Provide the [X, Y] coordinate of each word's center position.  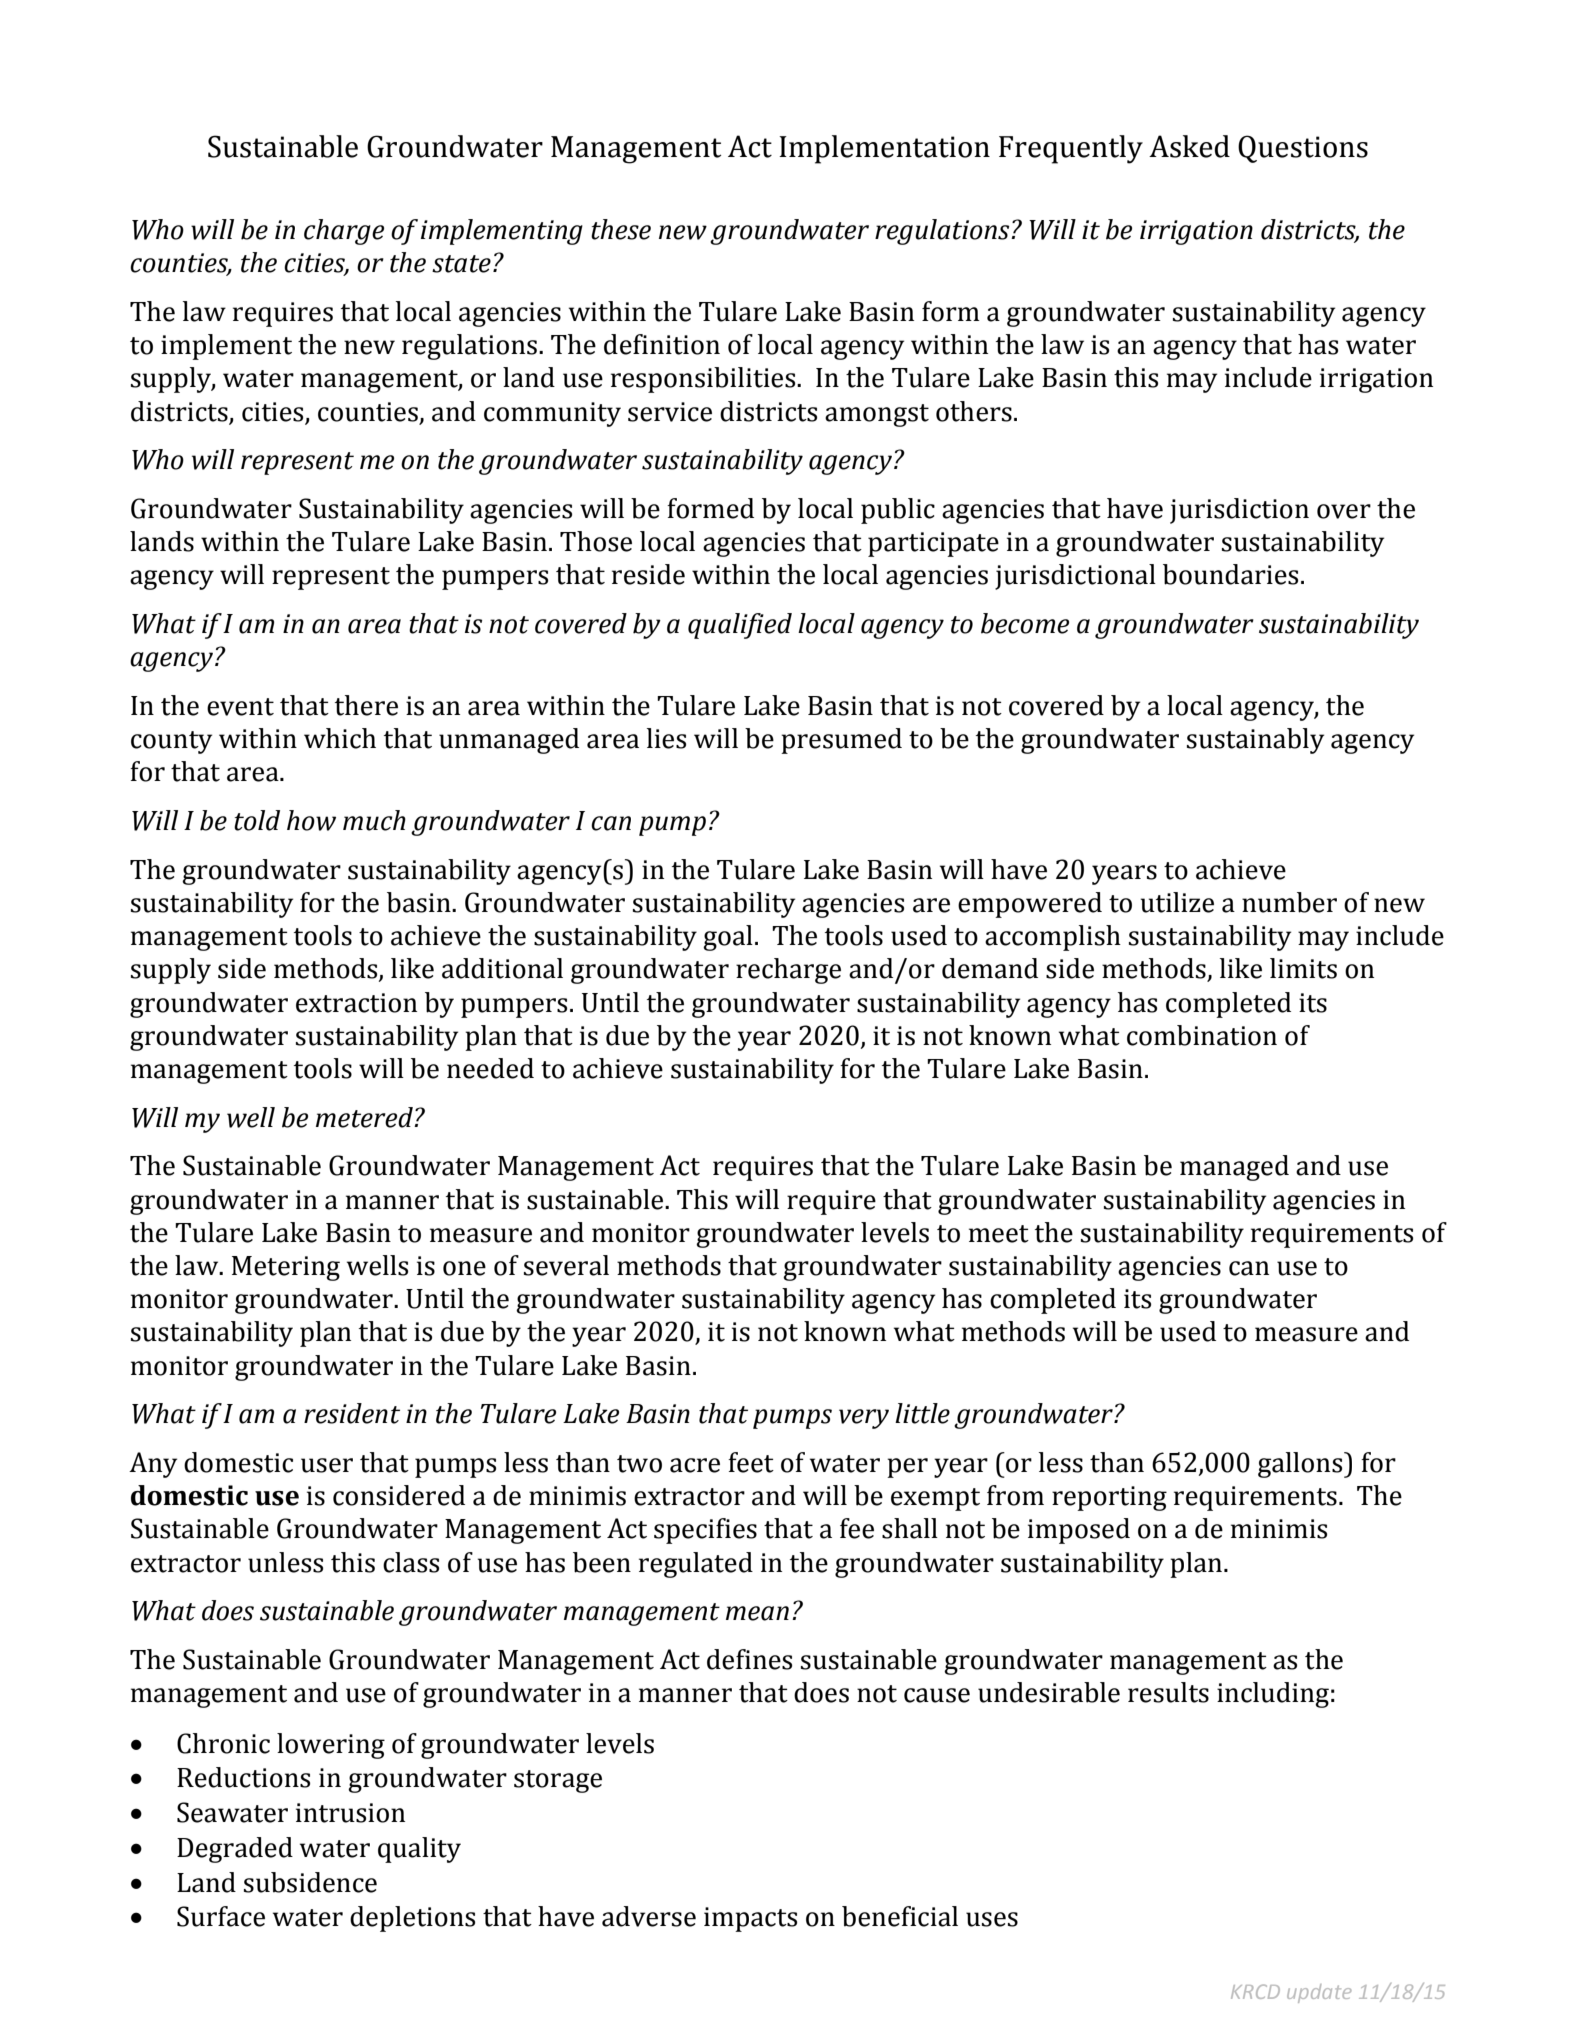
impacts [750, 1919]
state [461, 264]
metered [365, 1117]
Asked [1189, 146]
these [621, 229]
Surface [221, 1916]
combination [1202, 1035]
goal [728, 938]
